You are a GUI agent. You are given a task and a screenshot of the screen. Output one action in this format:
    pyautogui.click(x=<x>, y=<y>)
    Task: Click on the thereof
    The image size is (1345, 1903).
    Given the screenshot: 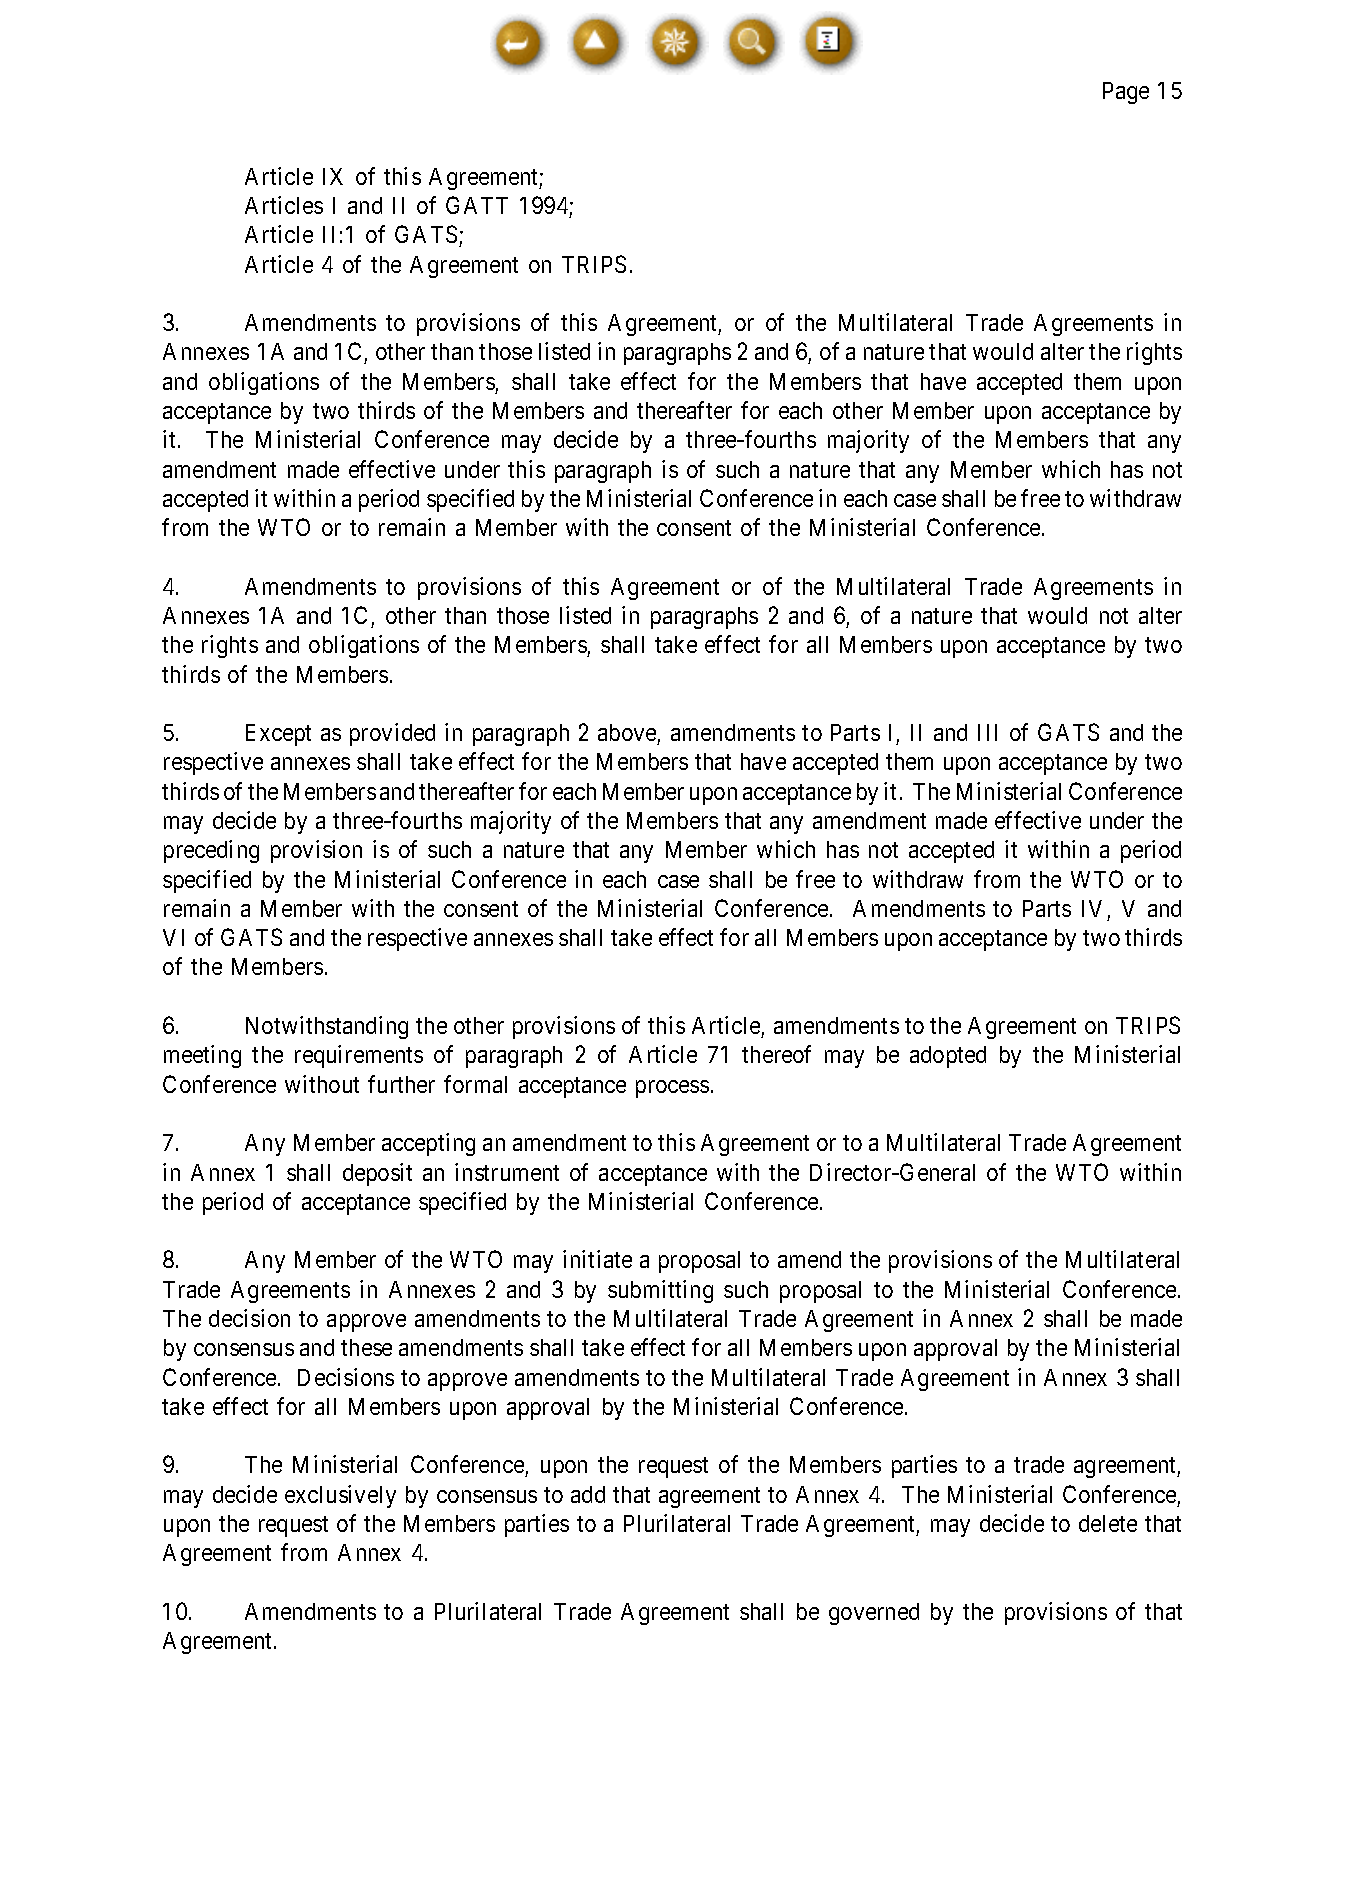 What is the action you would take?
    pyautogui.click(x=776, y=1054)
